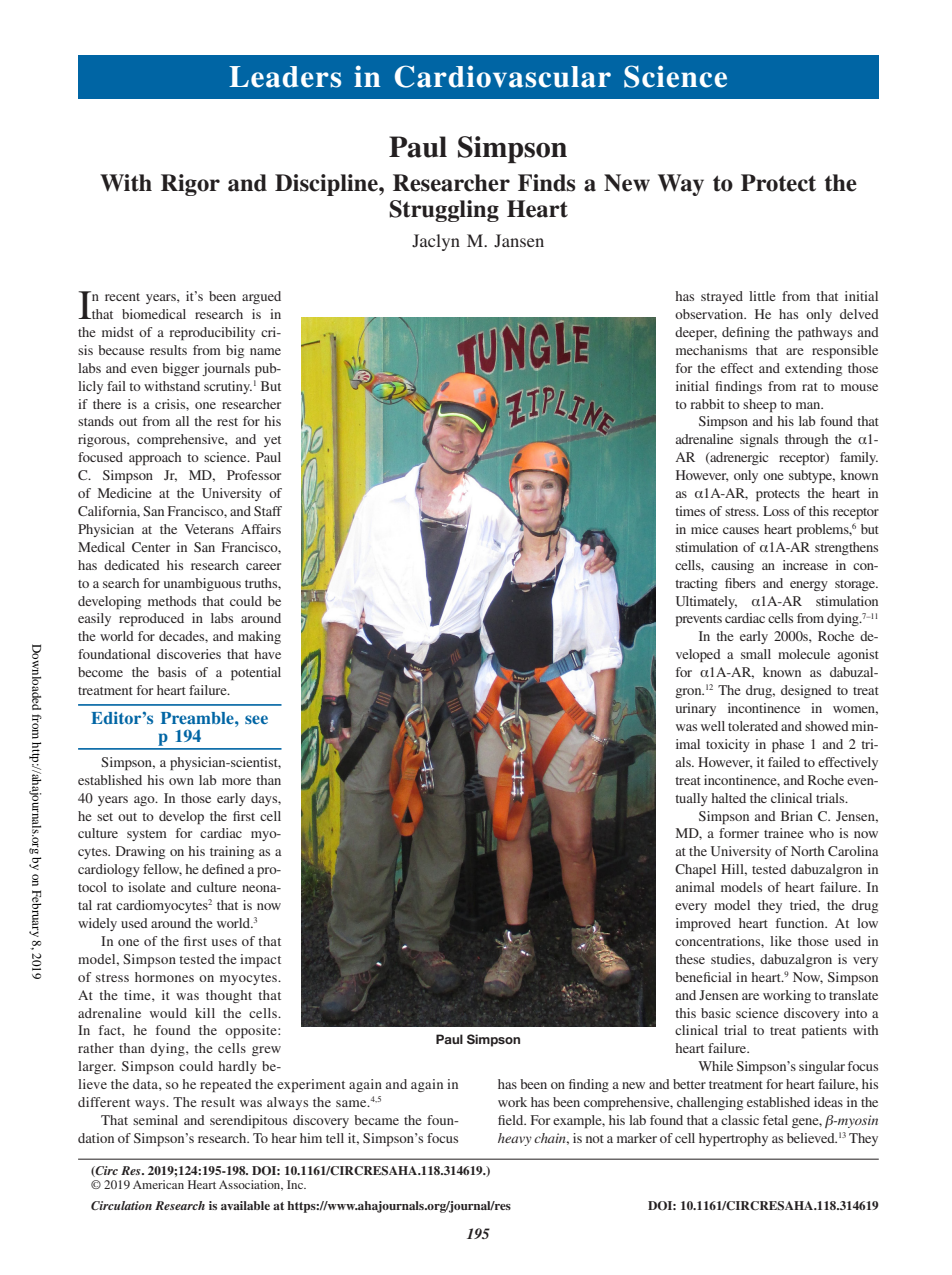 This page has height=1275, width=952. I want to click on small, so click(756, 654).
